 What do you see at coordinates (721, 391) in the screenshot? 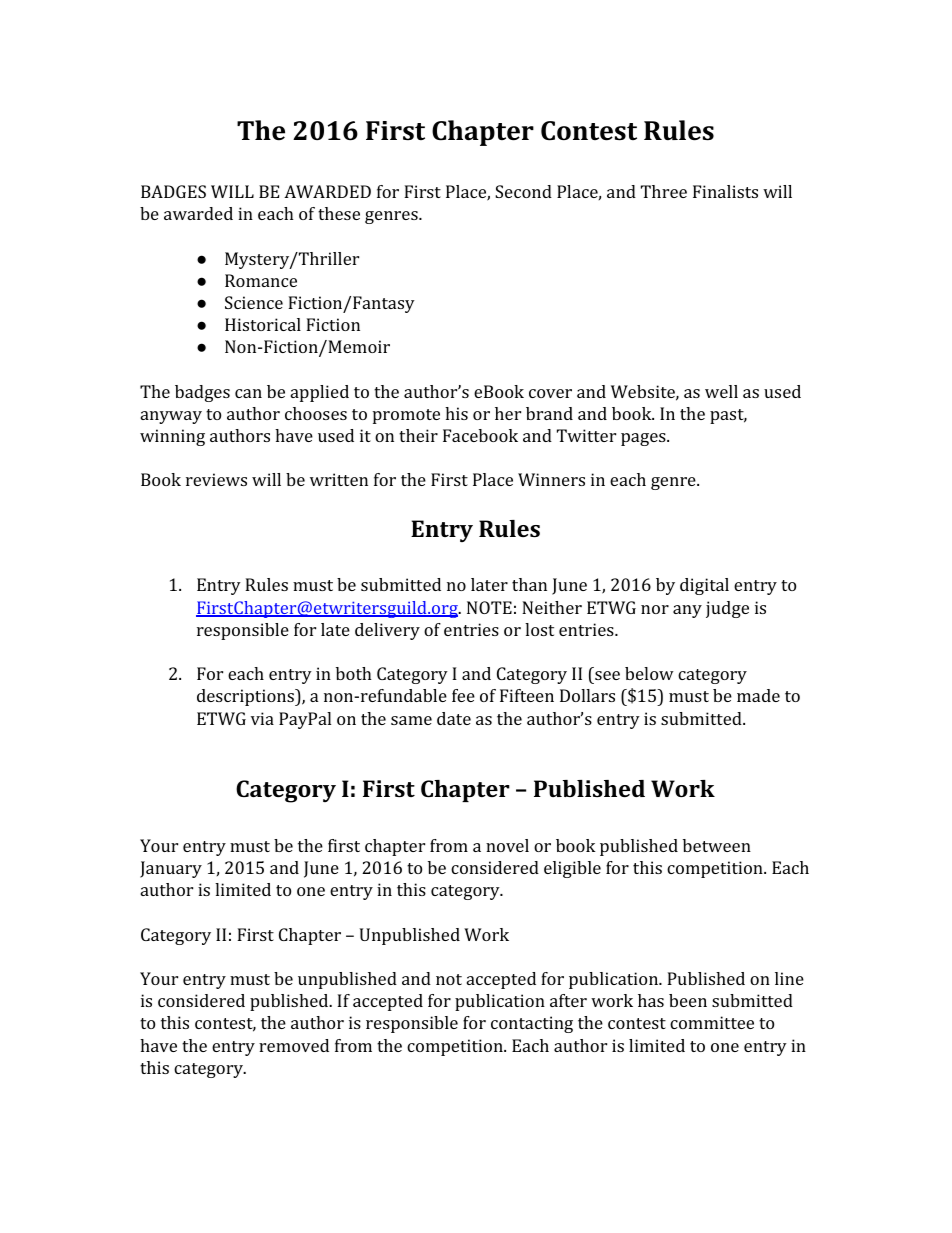
I see `well` at bounding box center [721, 391].
